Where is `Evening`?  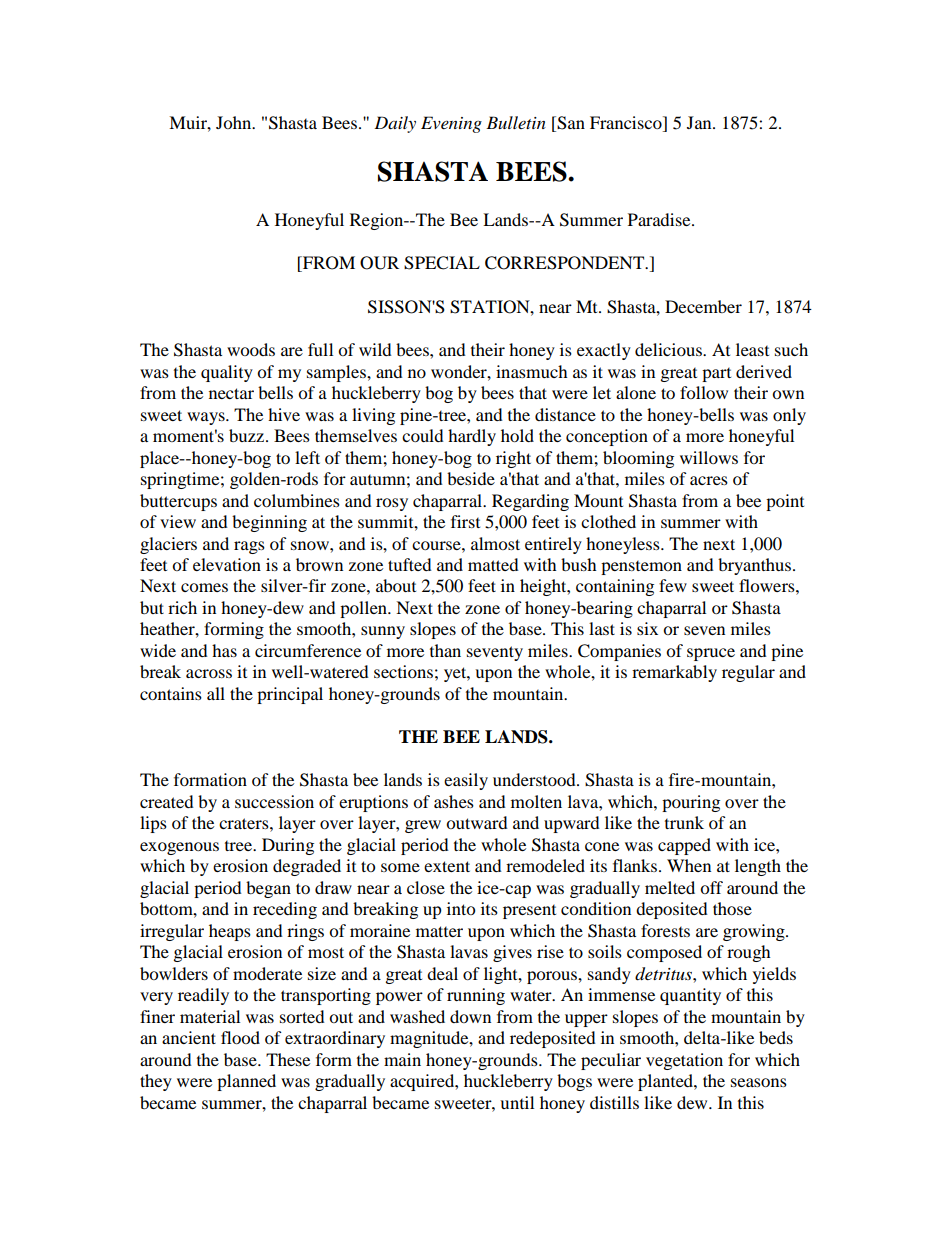
Evening is located at coordinates (451, 124).
